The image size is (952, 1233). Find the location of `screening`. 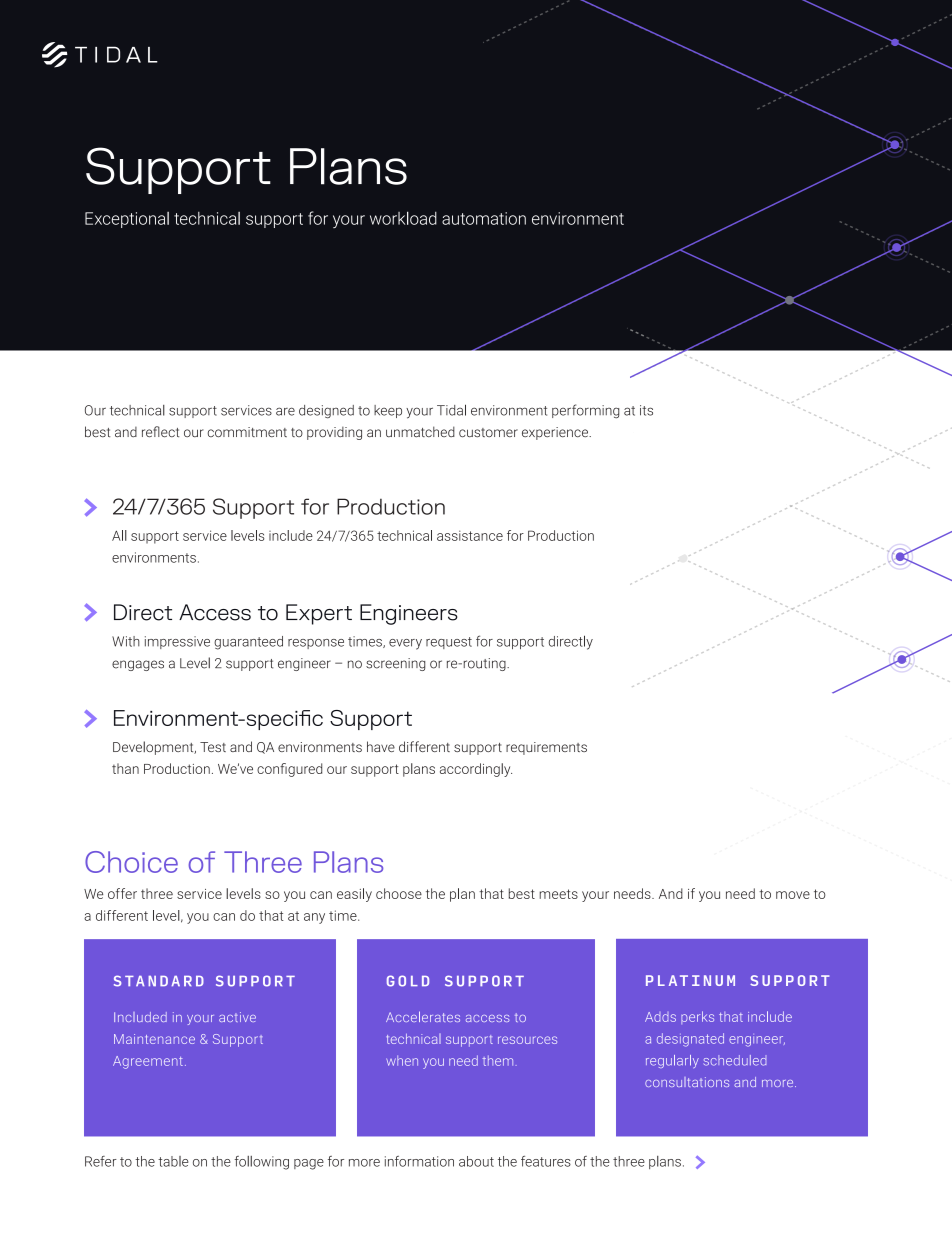

screening is located at coordinates (395, 664).
